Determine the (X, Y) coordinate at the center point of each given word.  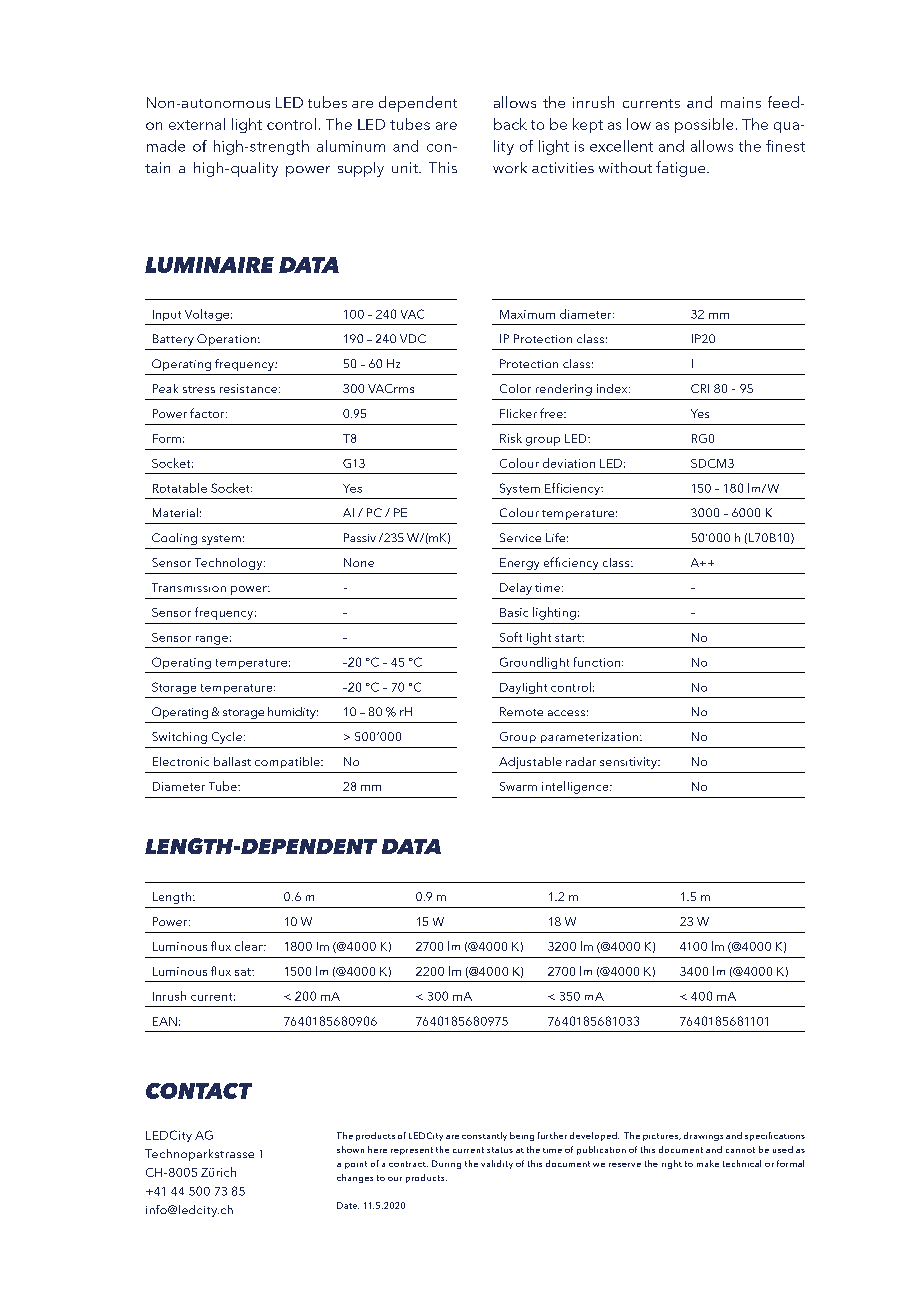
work (510, 167)
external (197, 124)
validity (497, 1164)
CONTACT (199, 1091)
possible (704, 125)
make (708, 1163)
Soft (511, 637)
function (598, 662)
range (212, 640)
